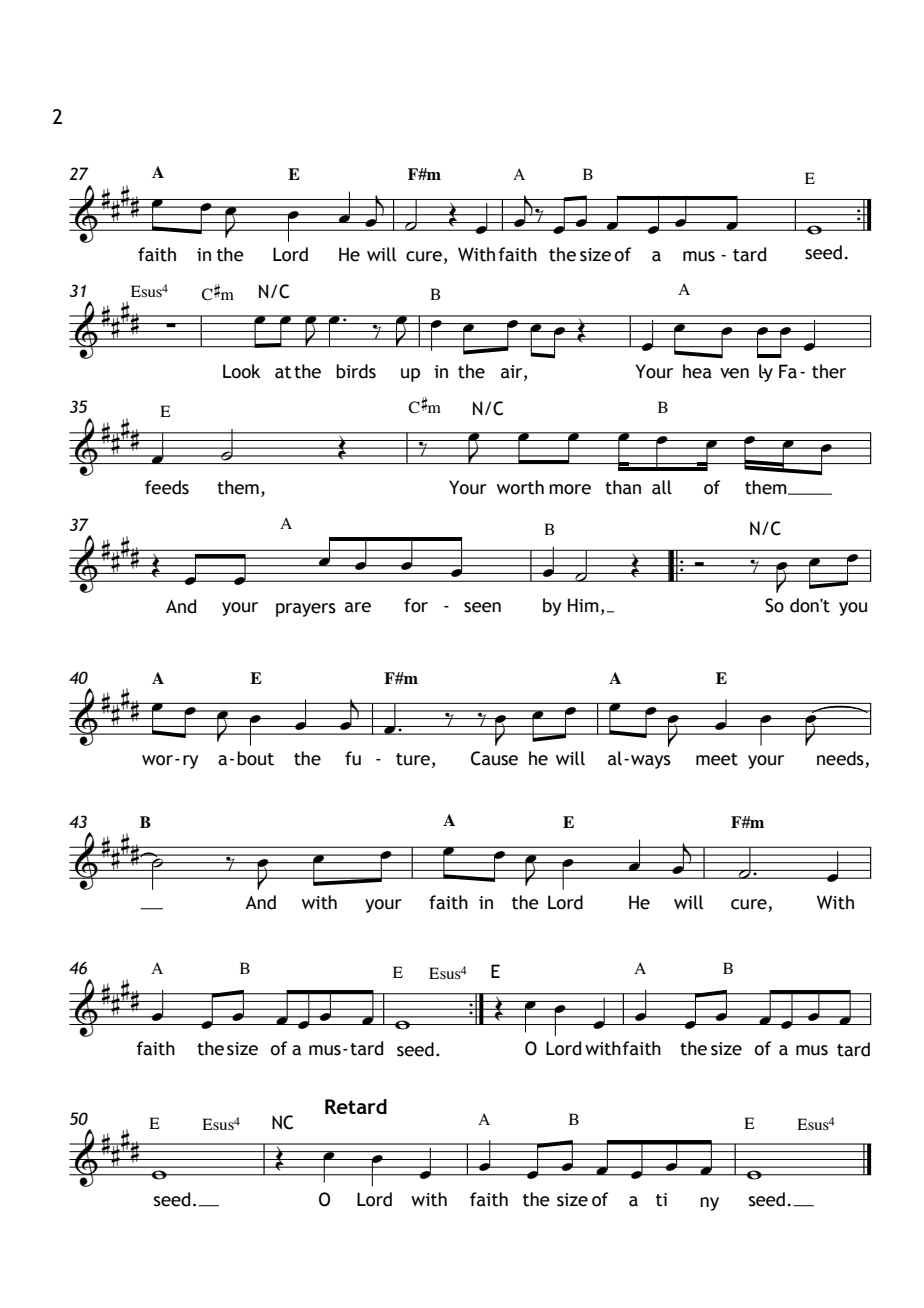  Describe the element at coordinates (416, 605) in the screenshot. I see `for` at that location.
